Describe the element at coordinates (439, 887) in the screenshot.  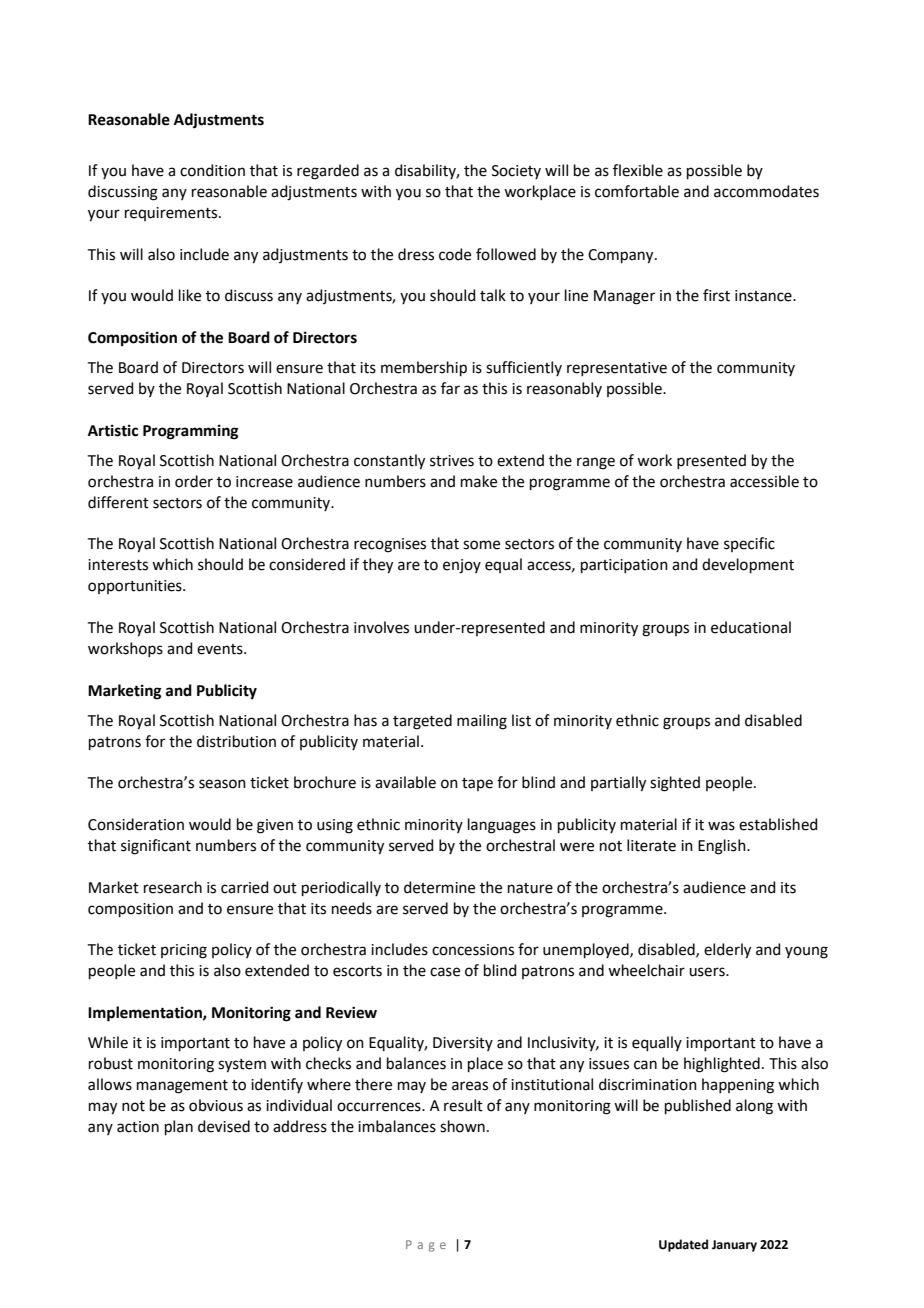
I see `determine` at that location.
